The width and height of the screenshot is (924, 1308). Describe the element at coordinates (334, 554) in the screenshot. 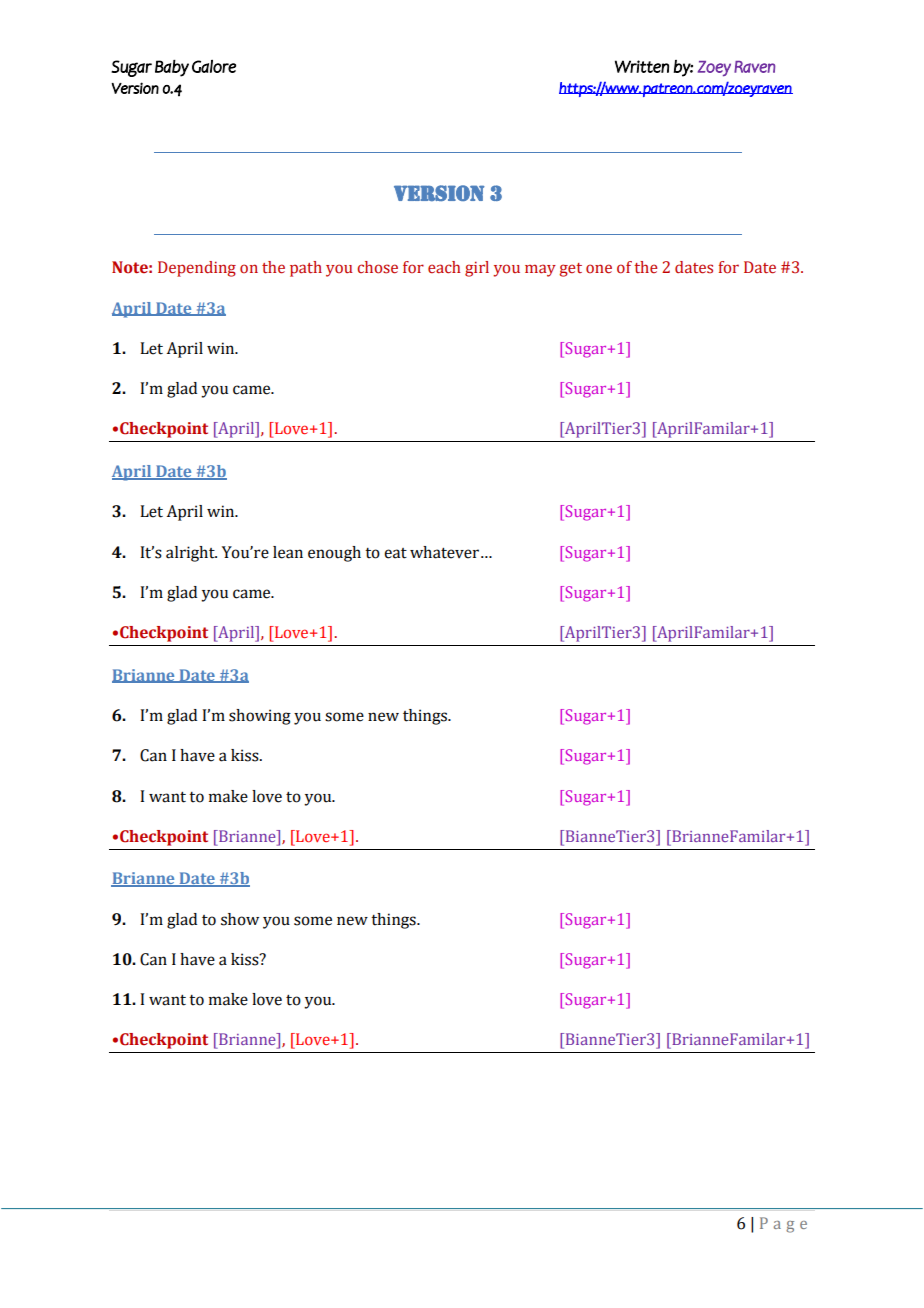

I see `enough` at that location.
